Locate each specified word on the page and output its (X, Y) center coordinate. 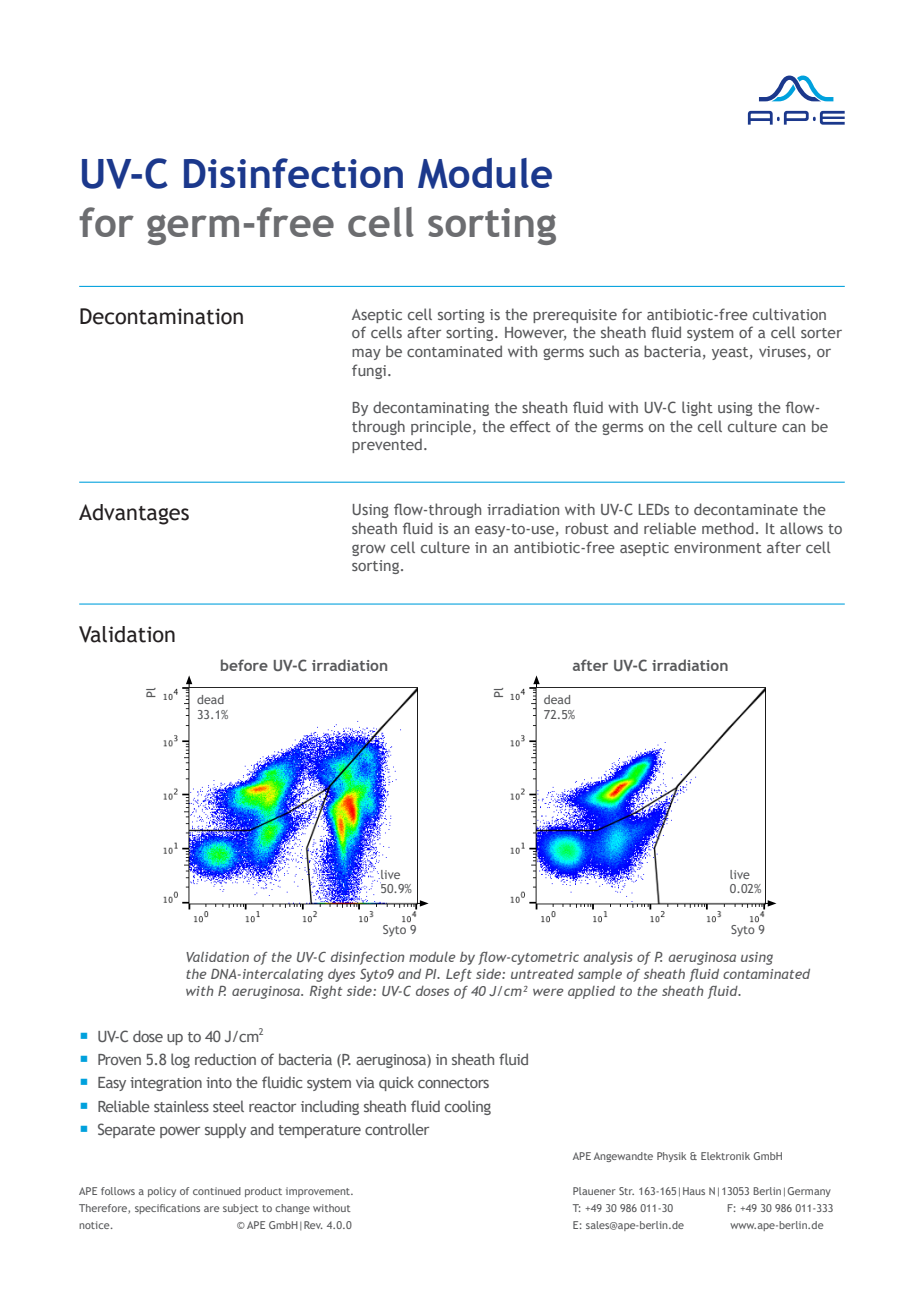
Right (326, 992)
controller (397, 1129)
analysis (608, 958)
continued (217, 1191)
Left (459, 975)
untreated (542, 974)
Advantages (134, 514)
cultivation (789, 314)
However (535, 334)
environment (718, 547)
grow (368, 550)
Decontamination (161, 316)
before (244, 665)
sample (600, 975)
